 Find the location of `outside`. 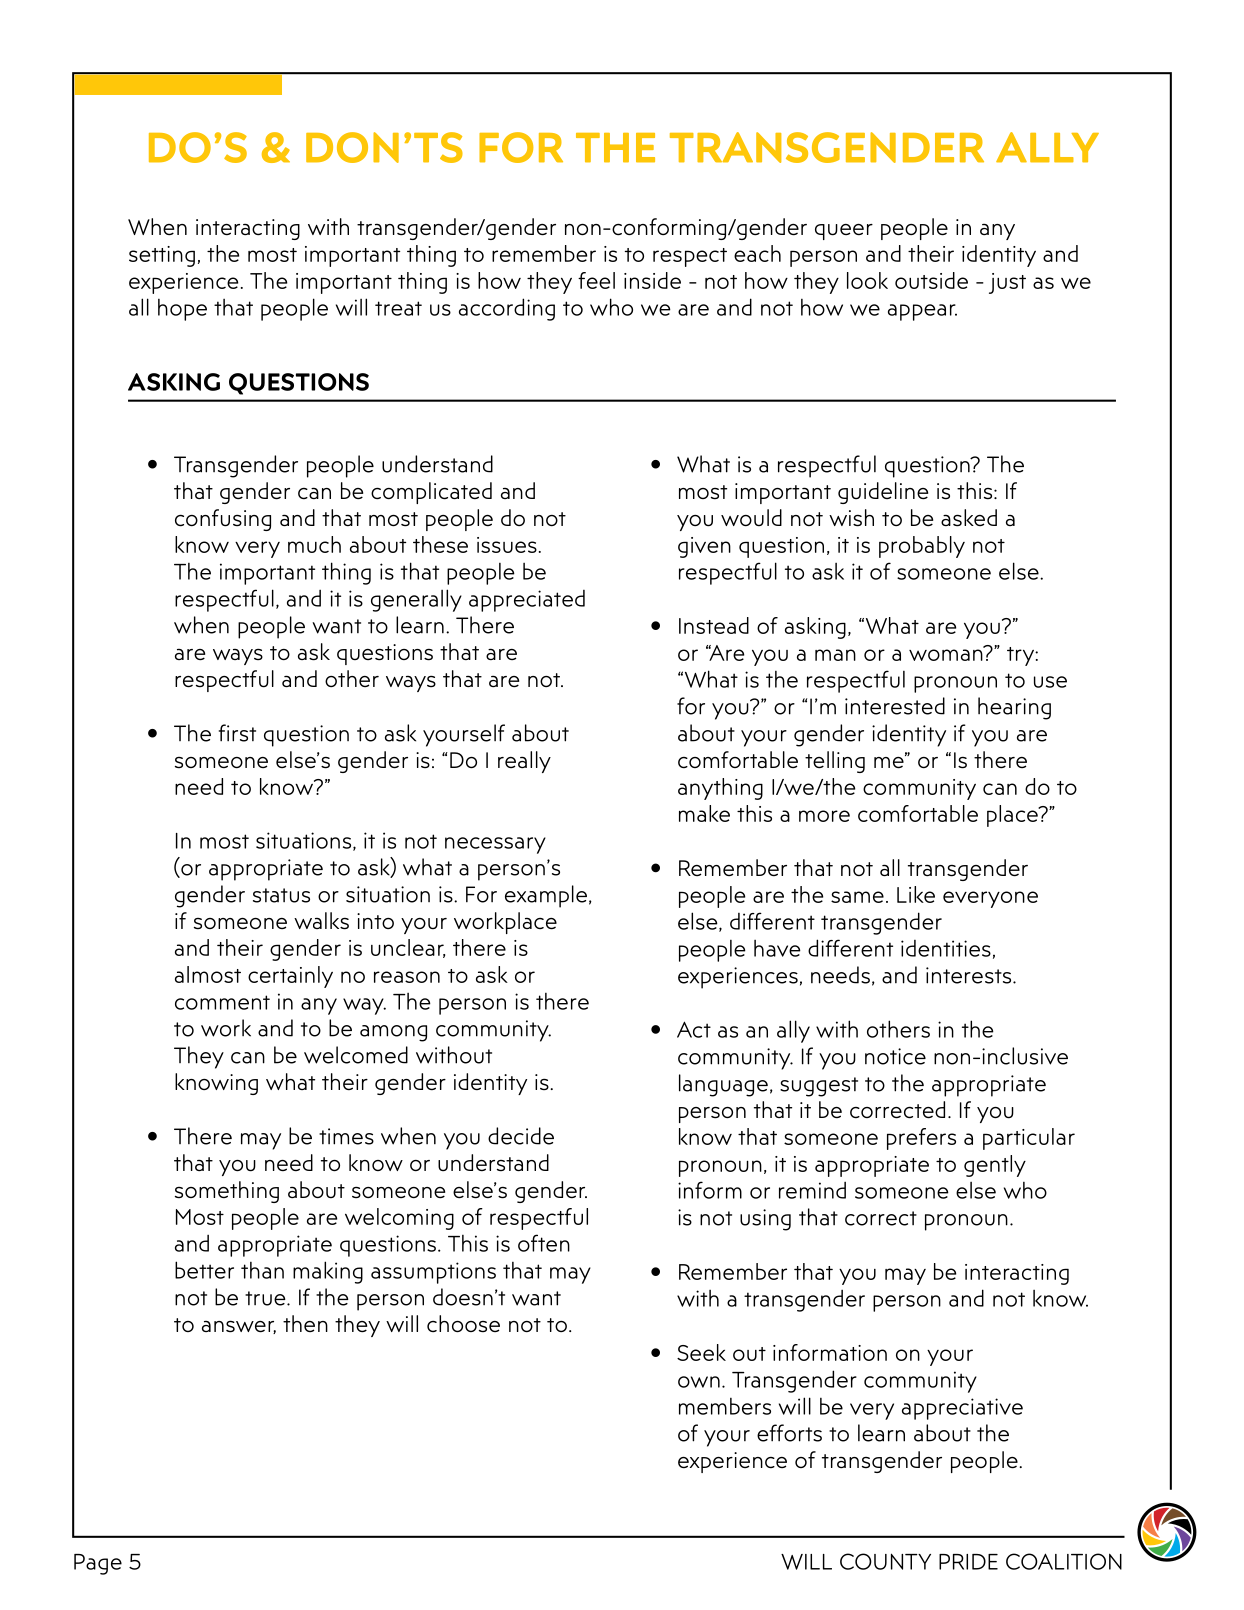

outside is located at coordinates (931, 280).
